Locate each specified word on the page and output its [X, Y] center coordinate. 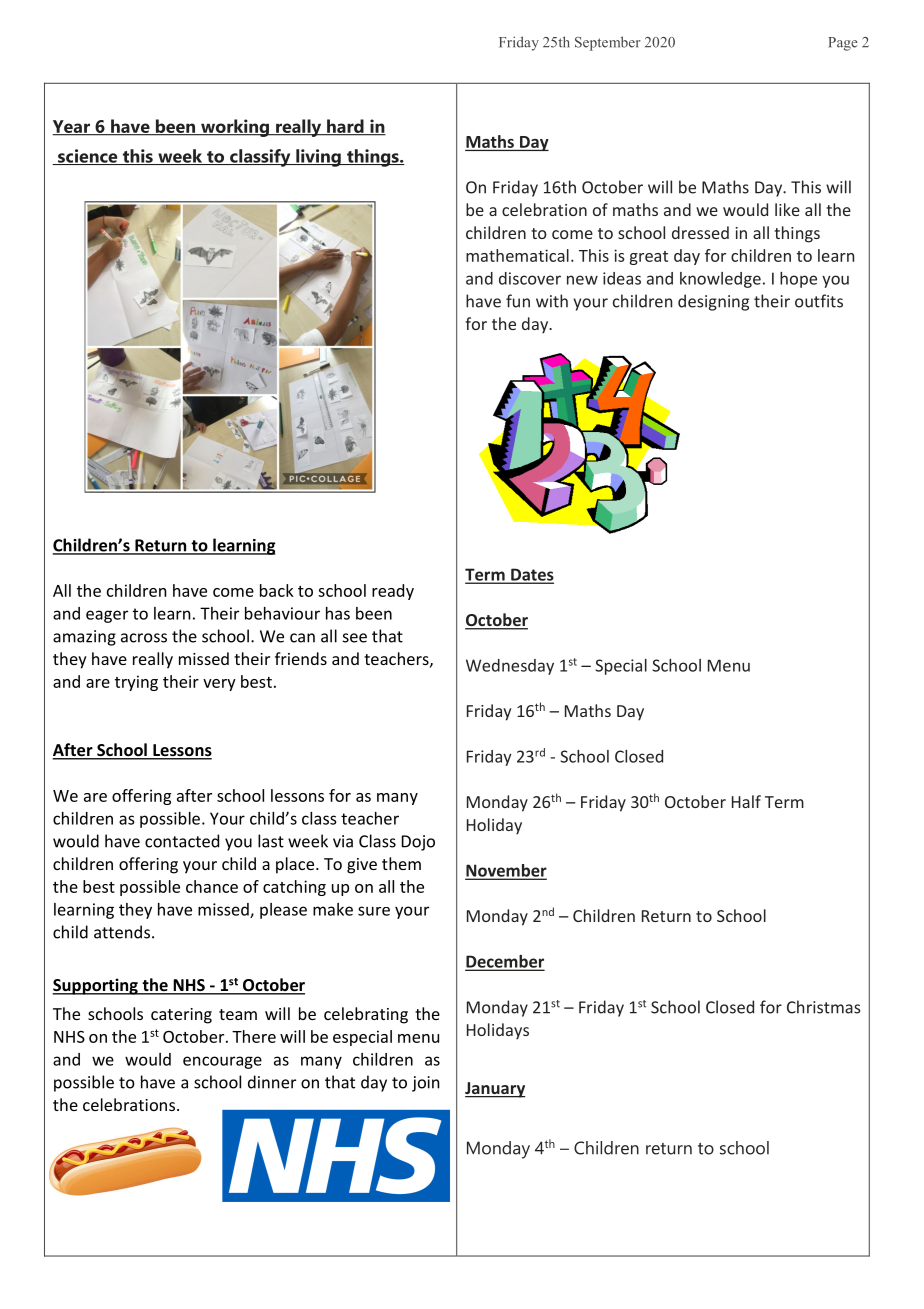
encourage [222, 1062]
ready [393, 592]
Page [843, 44]
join [426, 1084]
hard [345, 127]
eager [107, 616]
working [235, 128]
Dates [531, 575]
